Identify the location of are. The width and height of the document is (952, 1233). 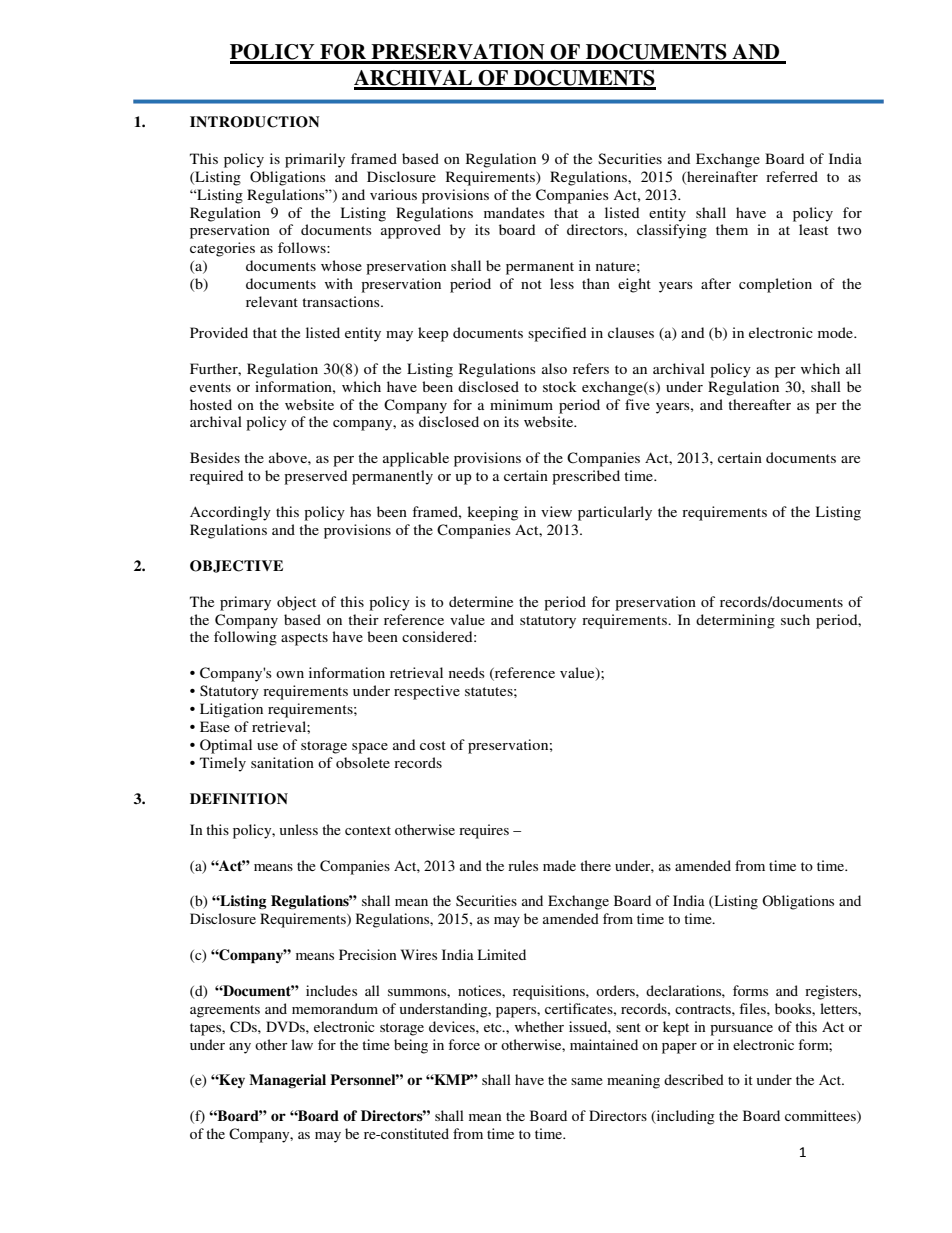
(850, 459).
